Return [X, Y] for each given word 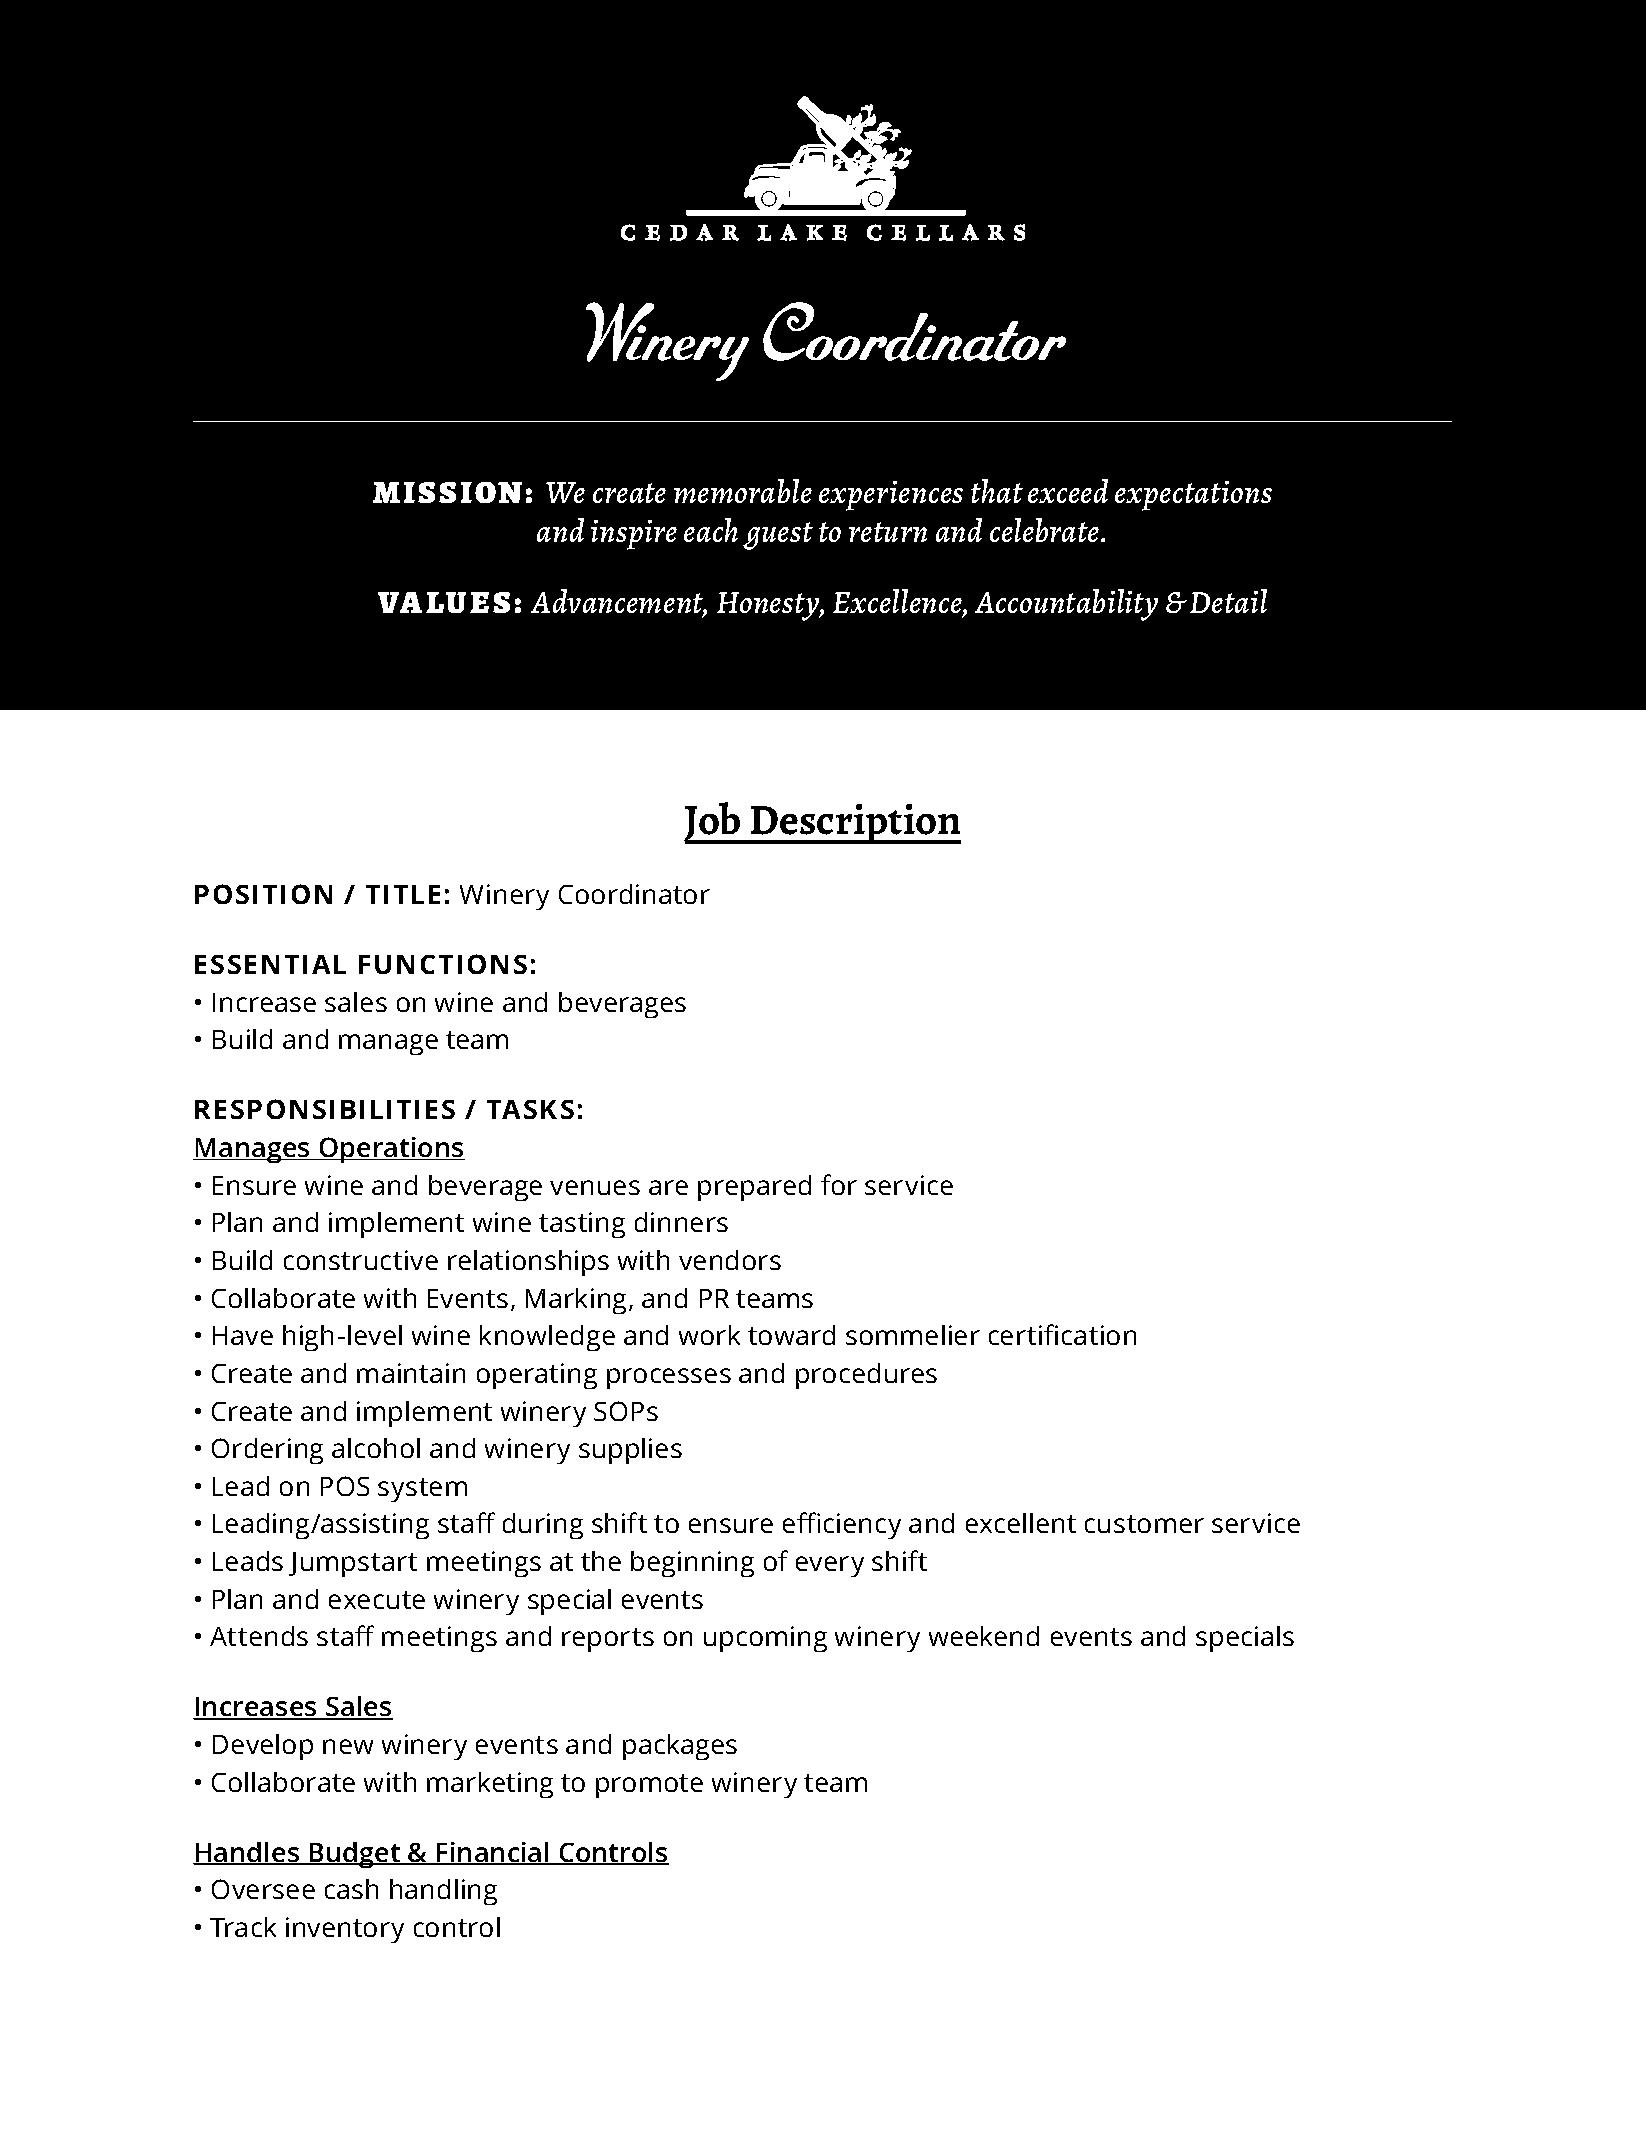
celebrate [1046, 530]
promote [649, 1786]
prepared [754, 1188]
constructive [361, 1260]
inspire [634, 535]
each [711, 530]
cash [351, 1889]
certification [1062, 1334]
